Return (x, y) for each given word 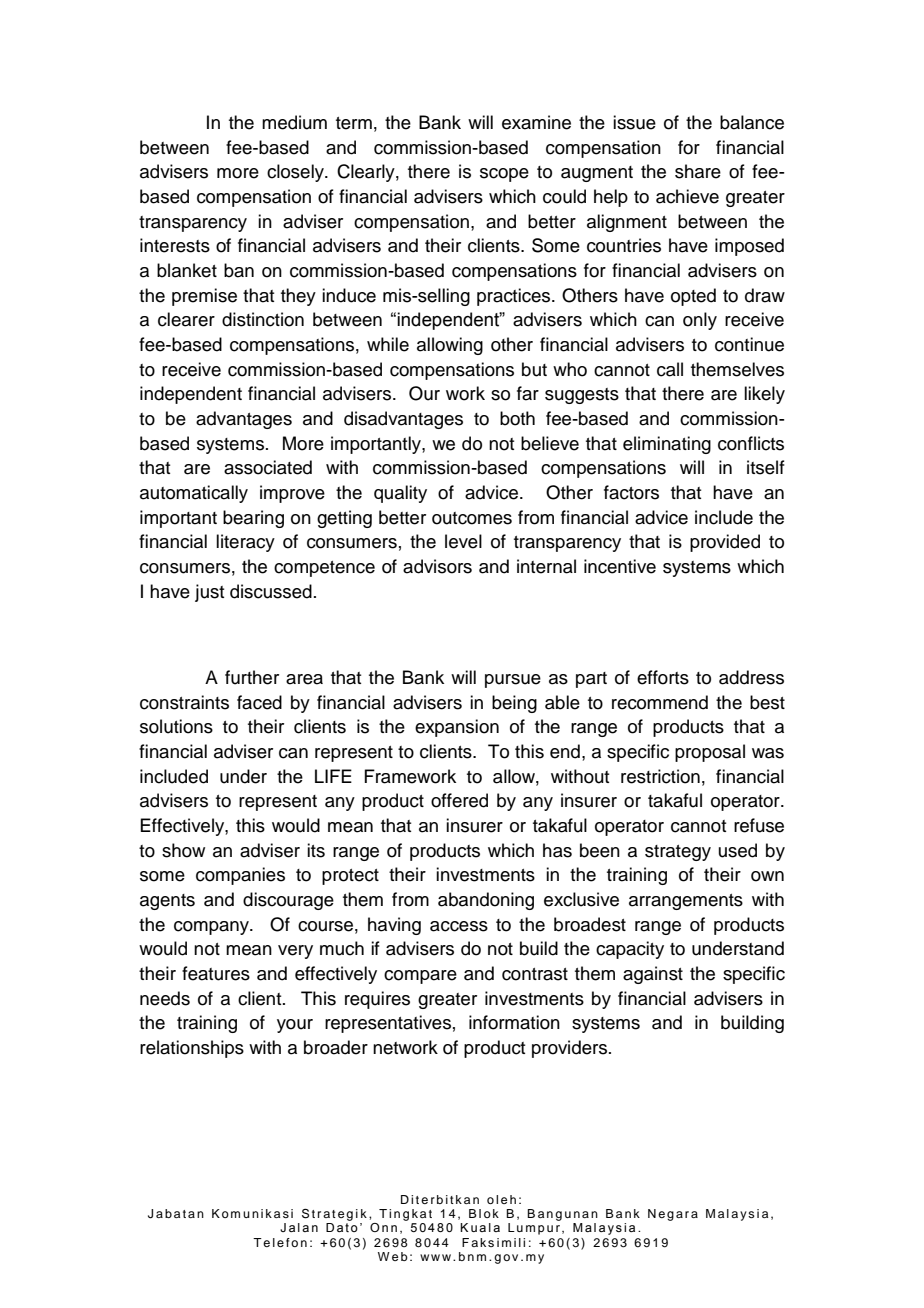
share (698, 171)
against (653, 975)
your (295, 1026)
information (514, 1022)
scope (504, 175)
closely (296, 173)
